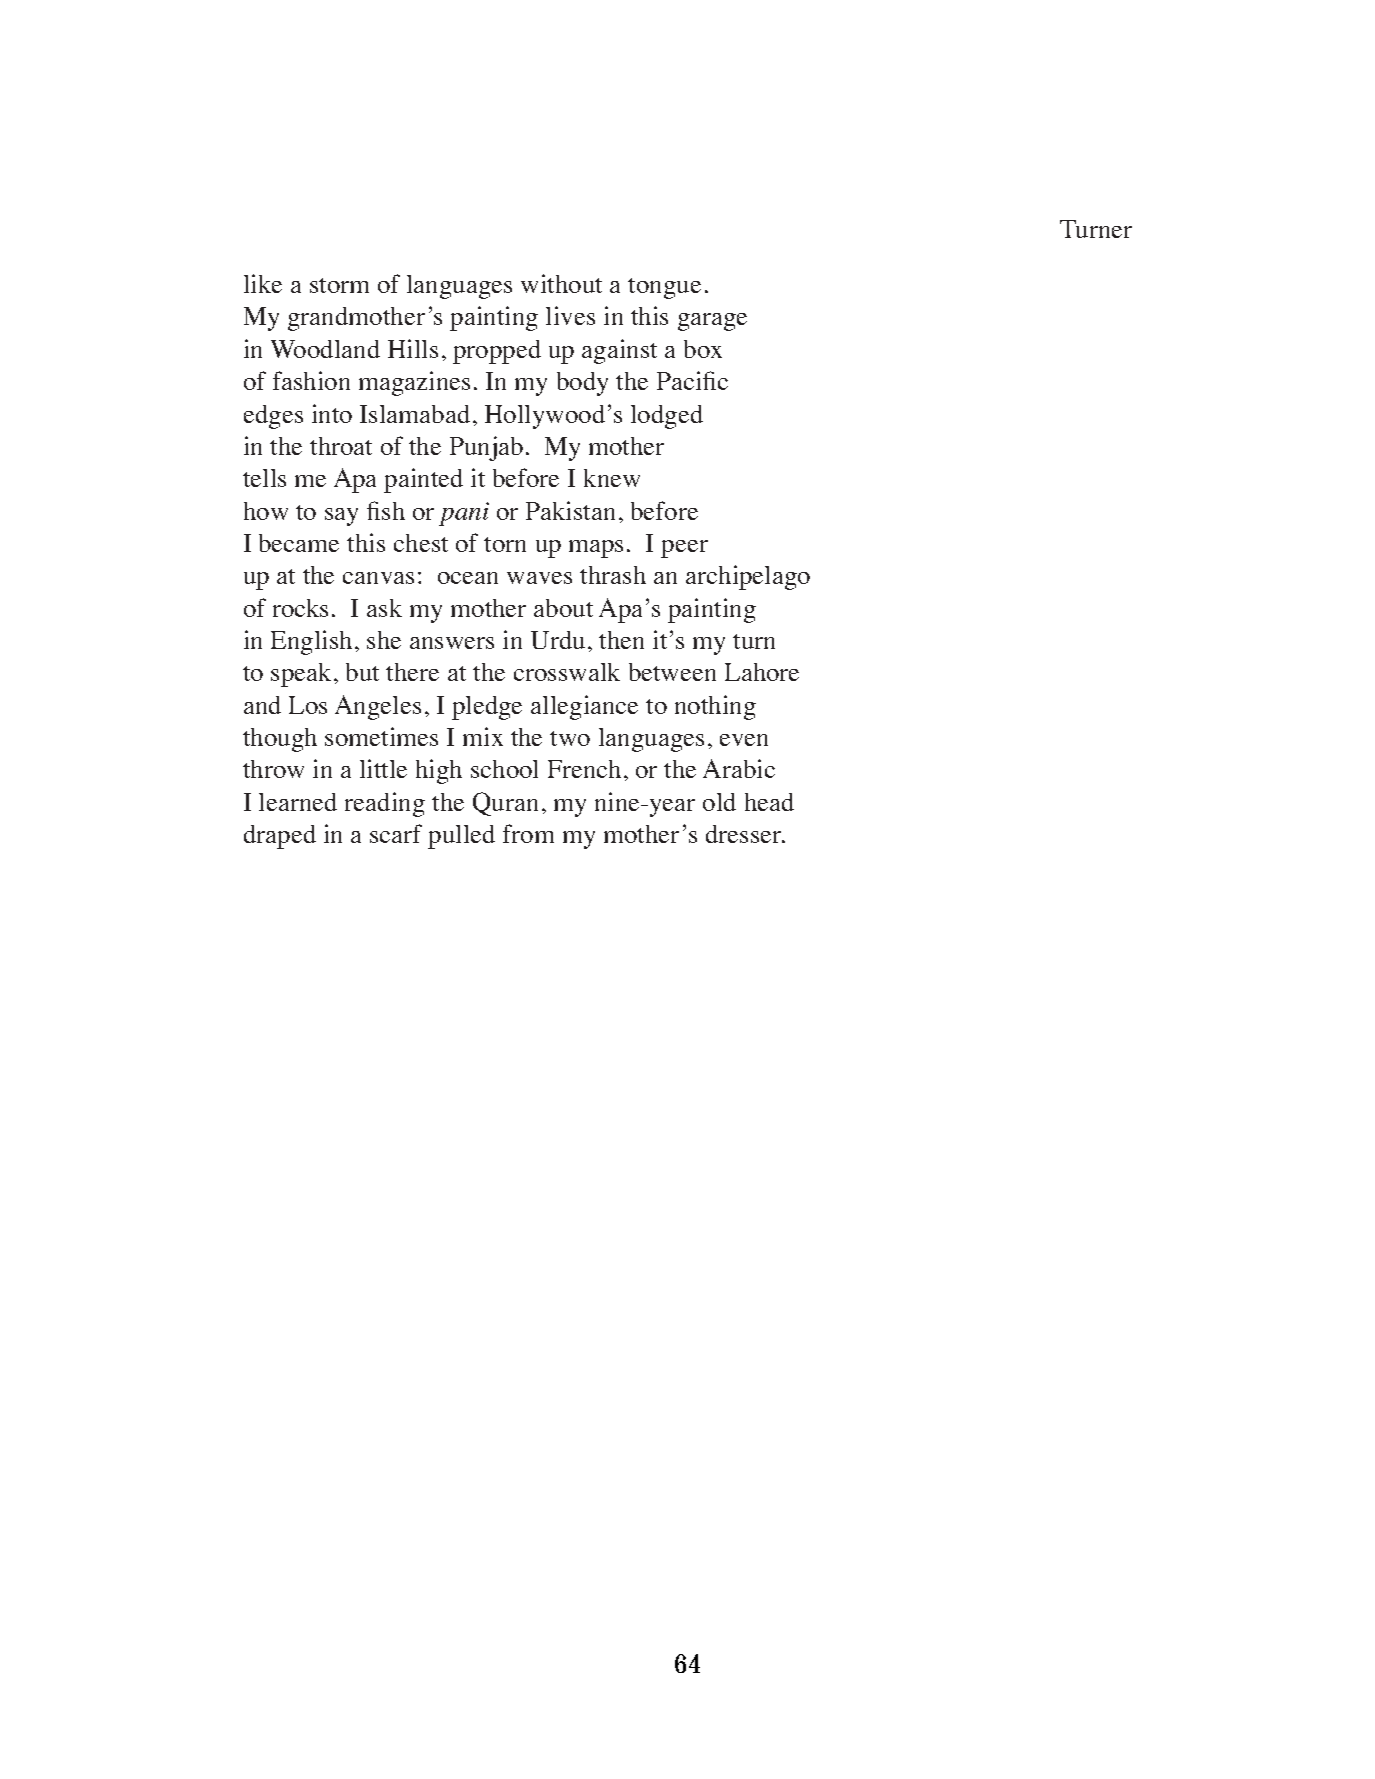 This document has height=1779, width=1375. What do you see at coordinates (464, 514) in the document?
I see `pani` at bounding box center [464, 514].
